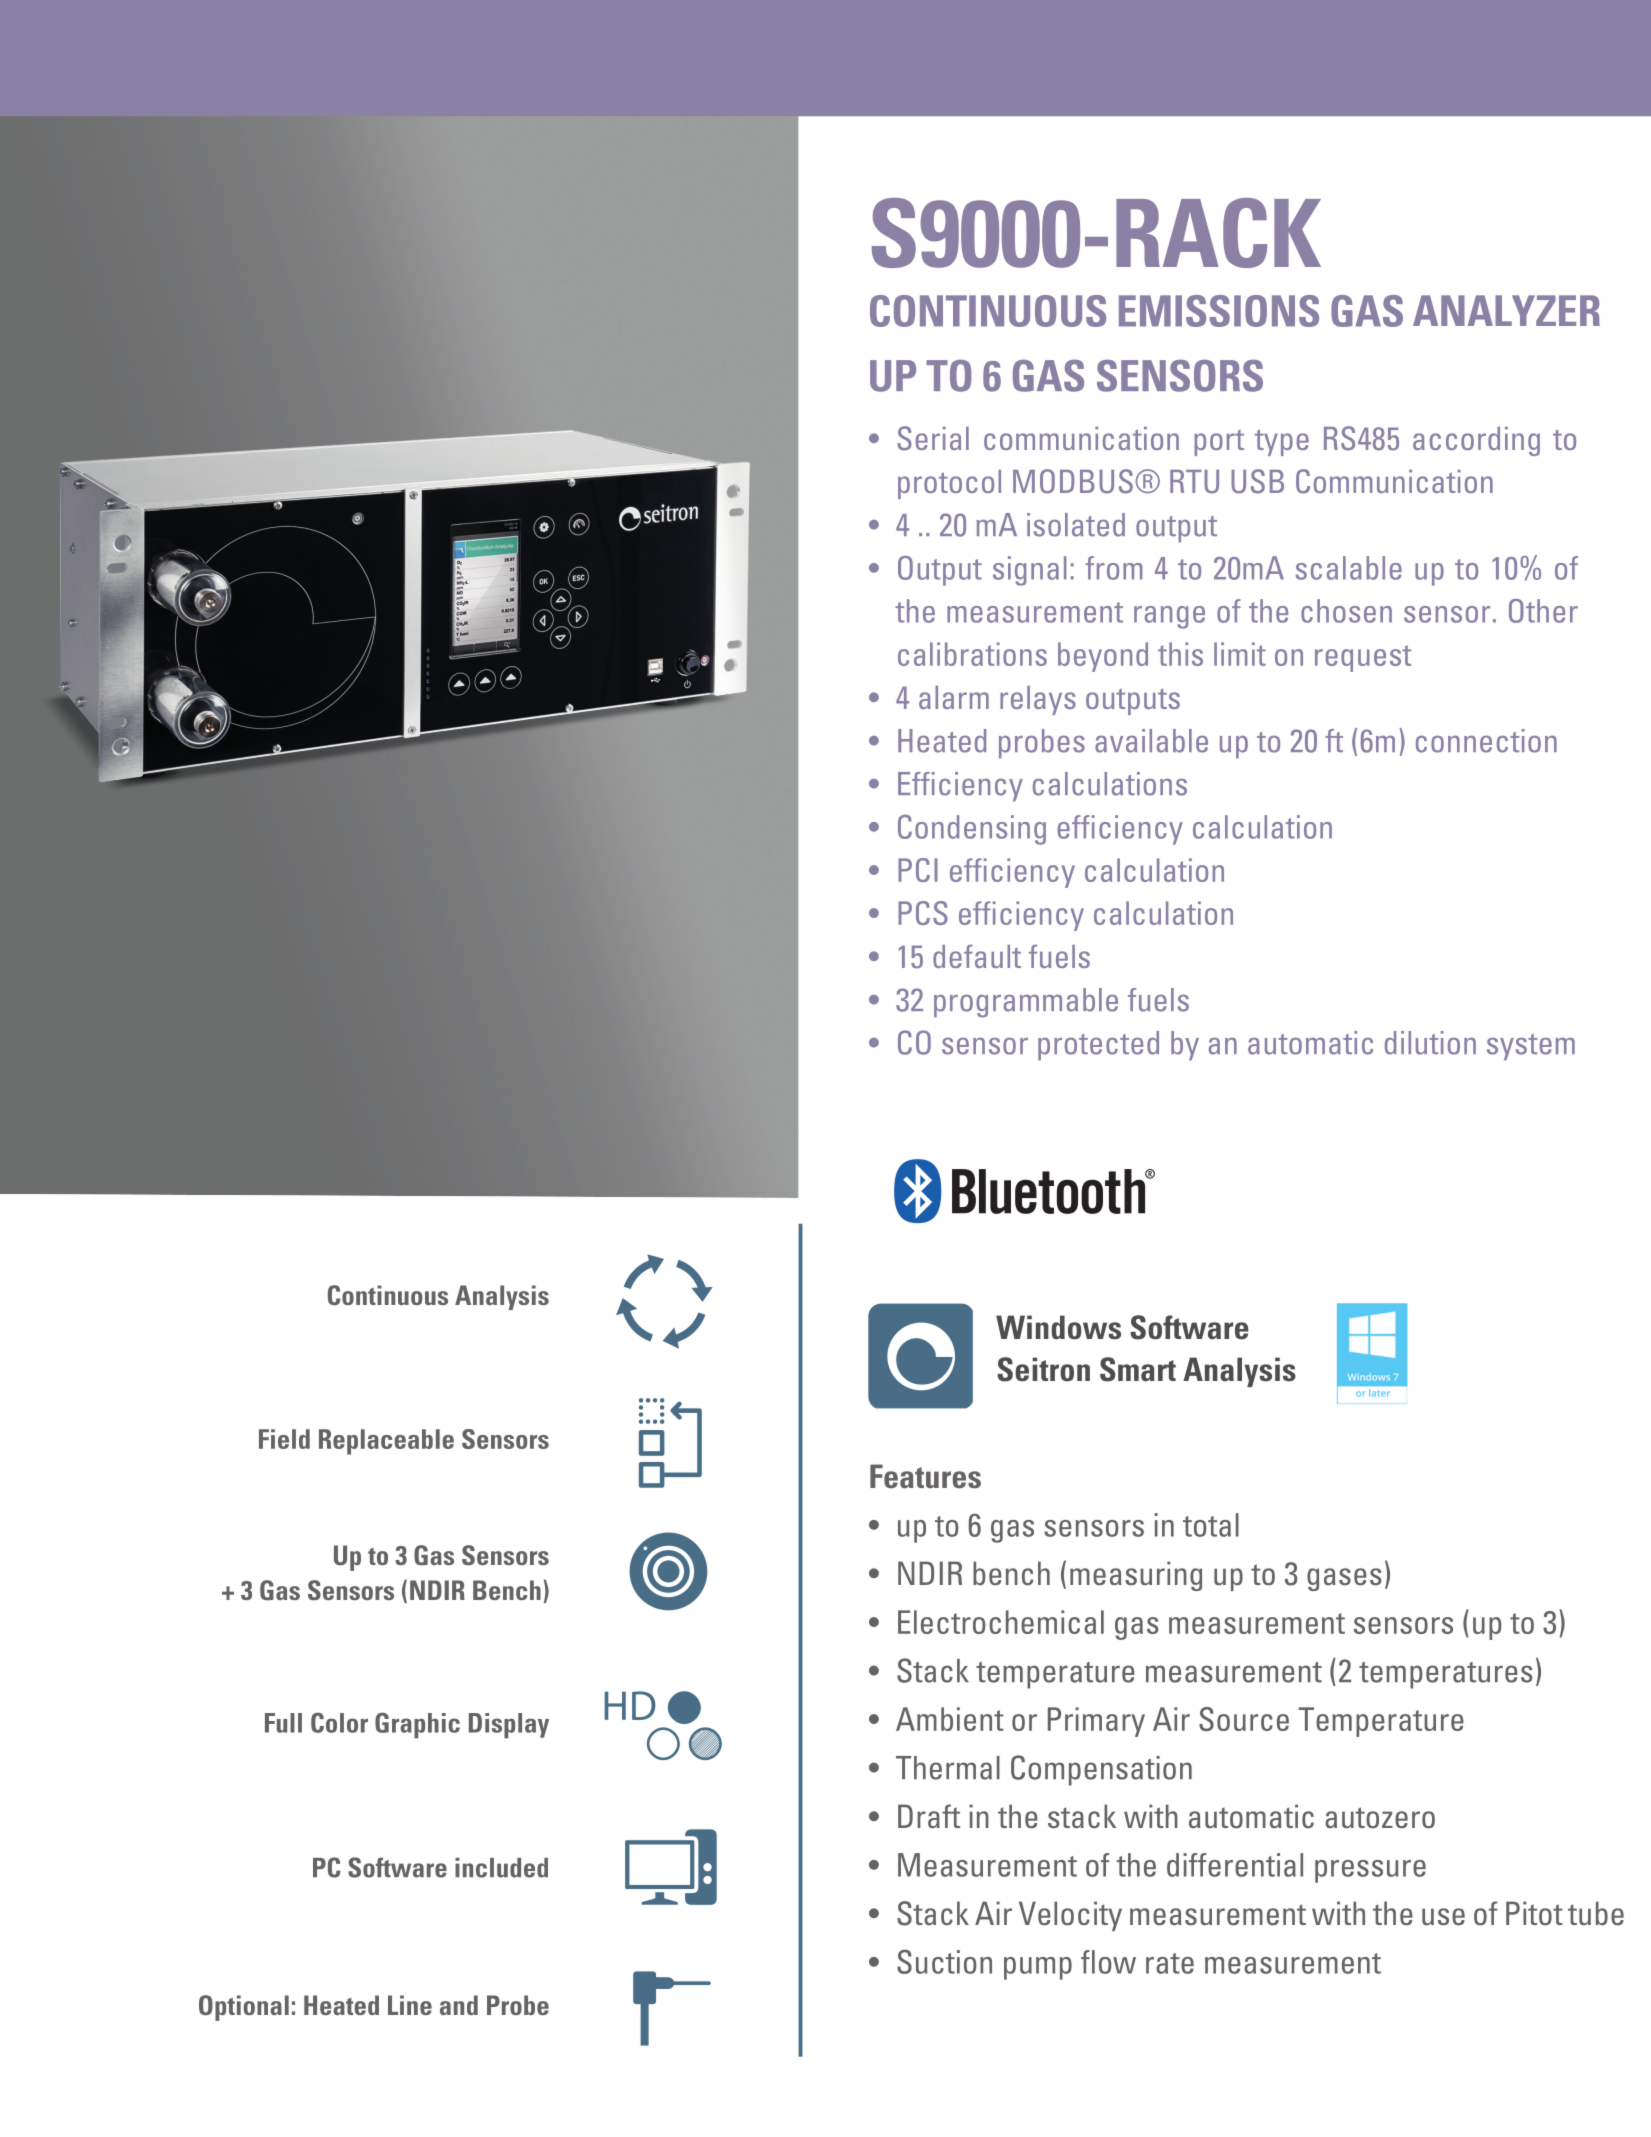 Image resolution: width=1651 pixels, height=2137 pixels. Describe the element at coordinates (410, 2005) in the screenshot. I see `Line` at that location.
